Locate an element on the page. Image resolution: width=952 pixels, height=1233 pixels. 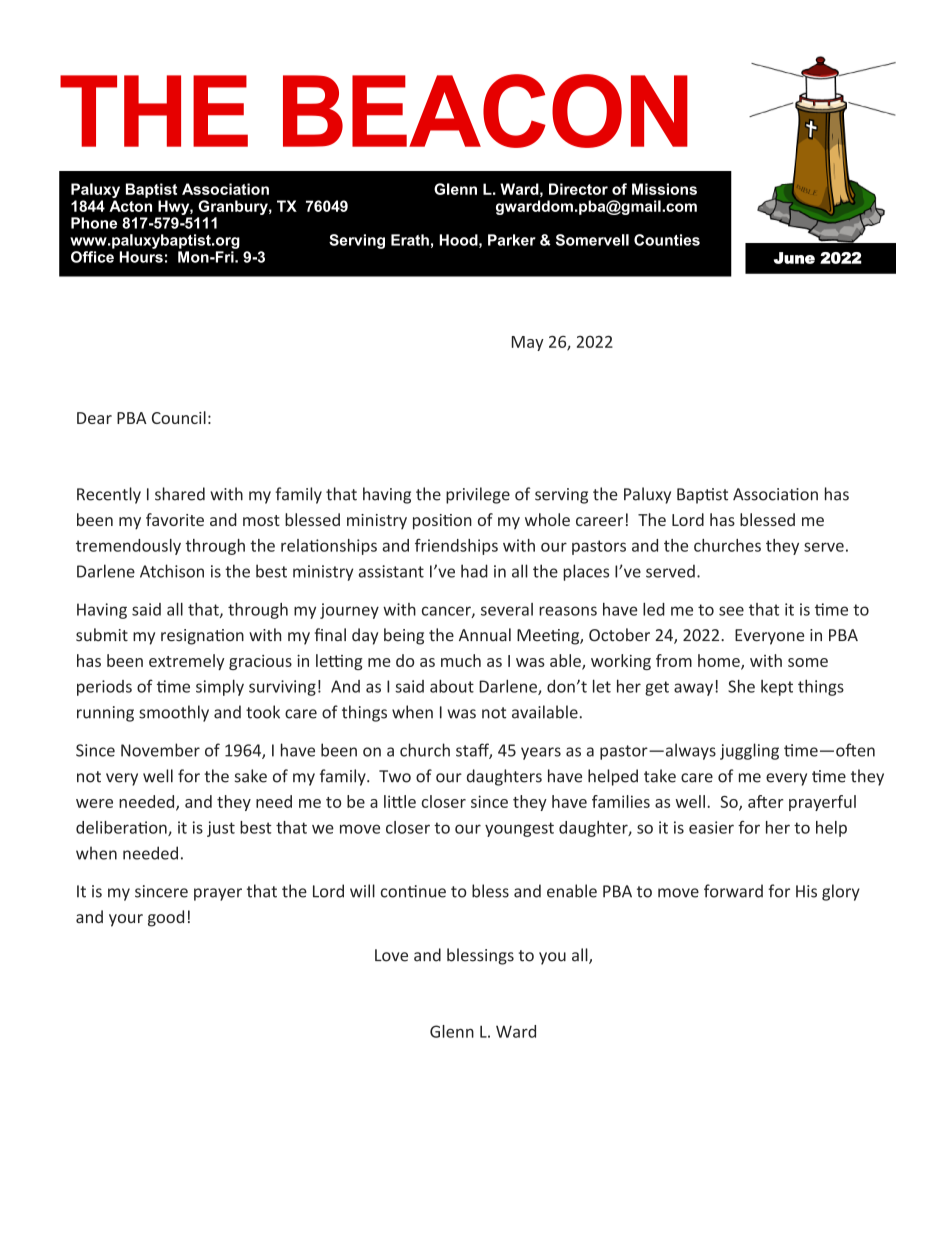
Council is located at coordinates (179, 417).
